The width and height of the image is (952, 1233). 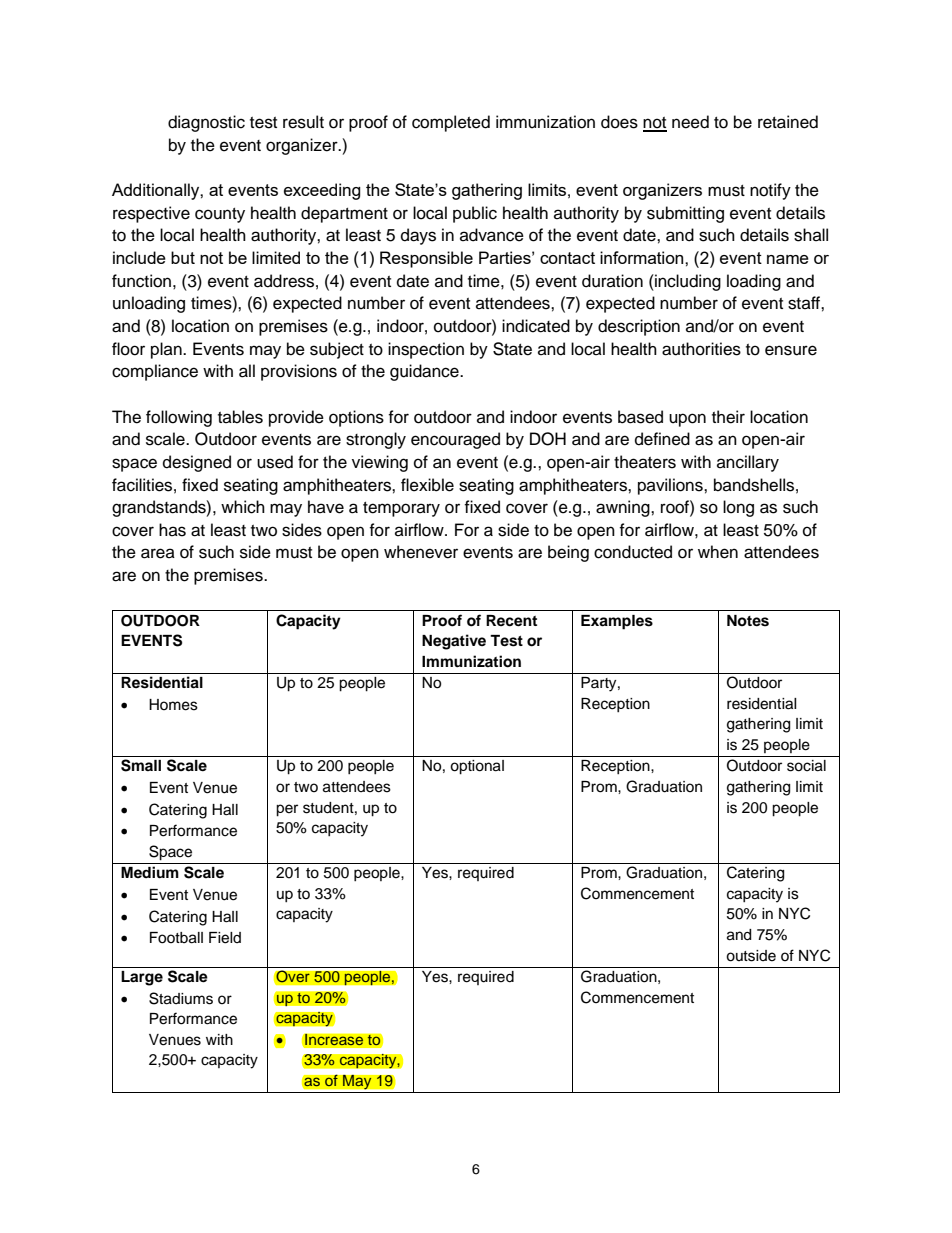 What do you see at coordinates (451, 123) in the image?
I see `completed` at bounding box center [451, 123].
